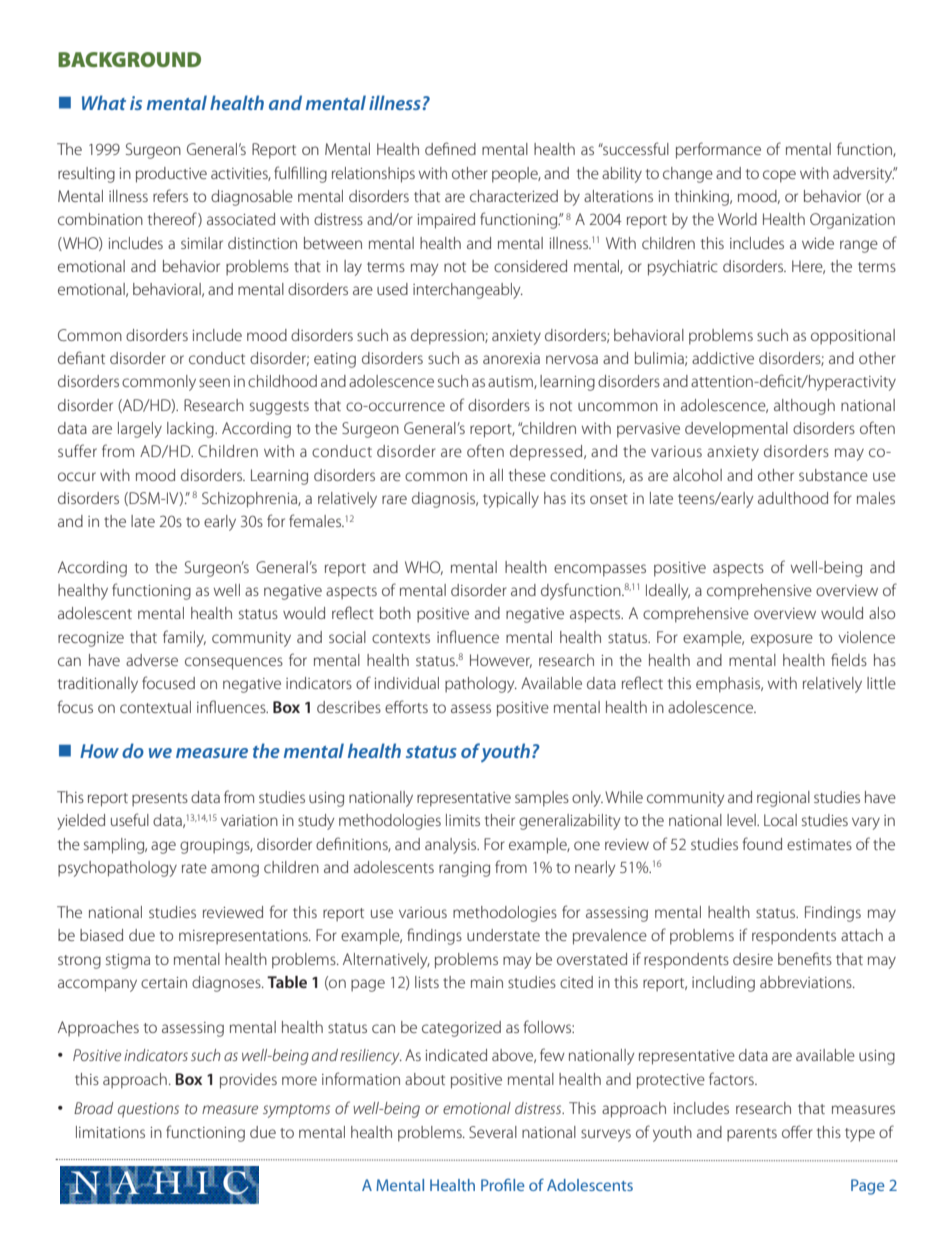  Describe the element at coordinates (783, 799) in the document. I see `regional` at that location.
